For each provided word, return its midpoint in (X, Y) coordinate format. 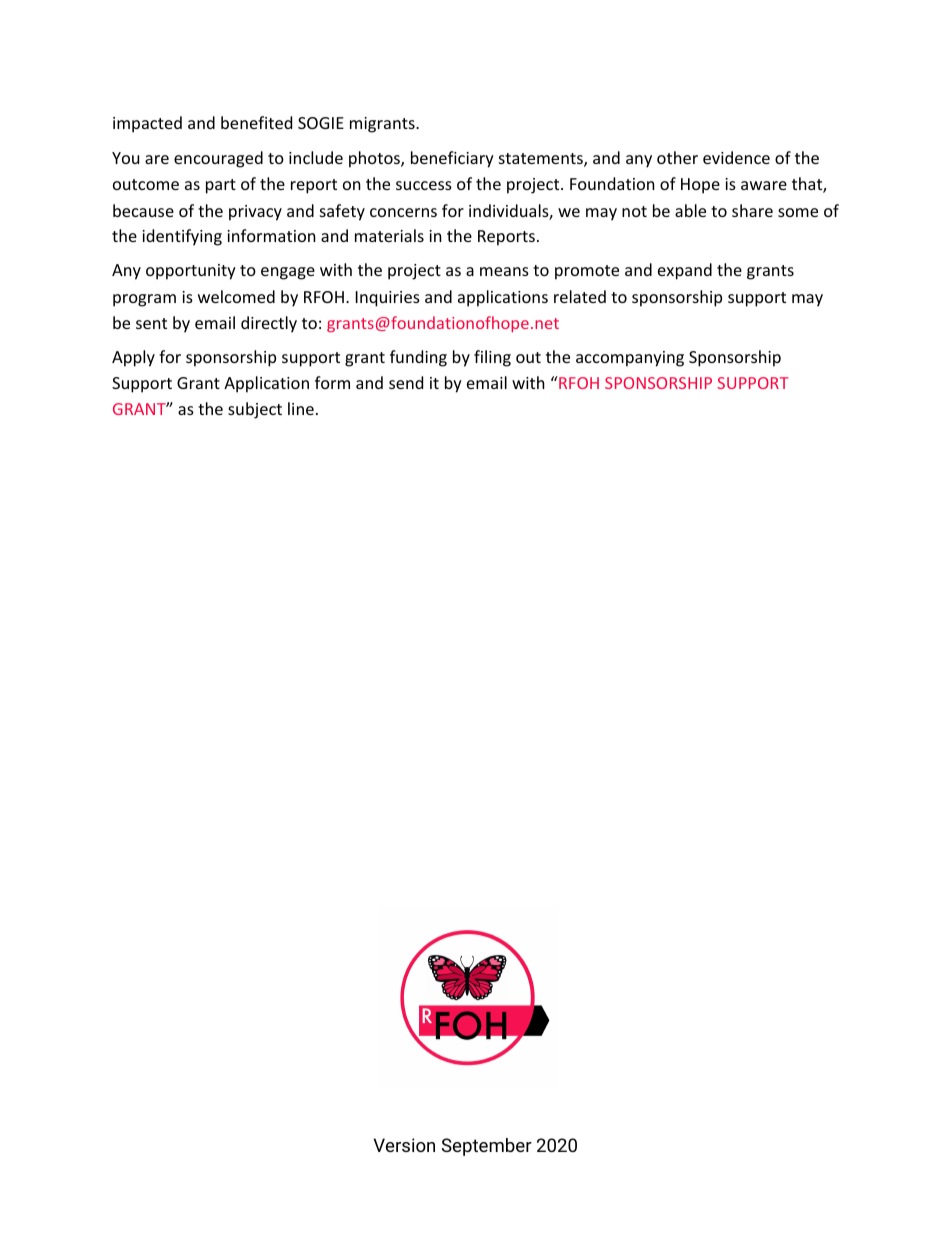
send (406, 382)
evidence (736, 157)
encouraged (218, 159)
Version (404, 1145)
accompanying (630, 359)
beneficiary (452, 159)
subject (255, 410)
